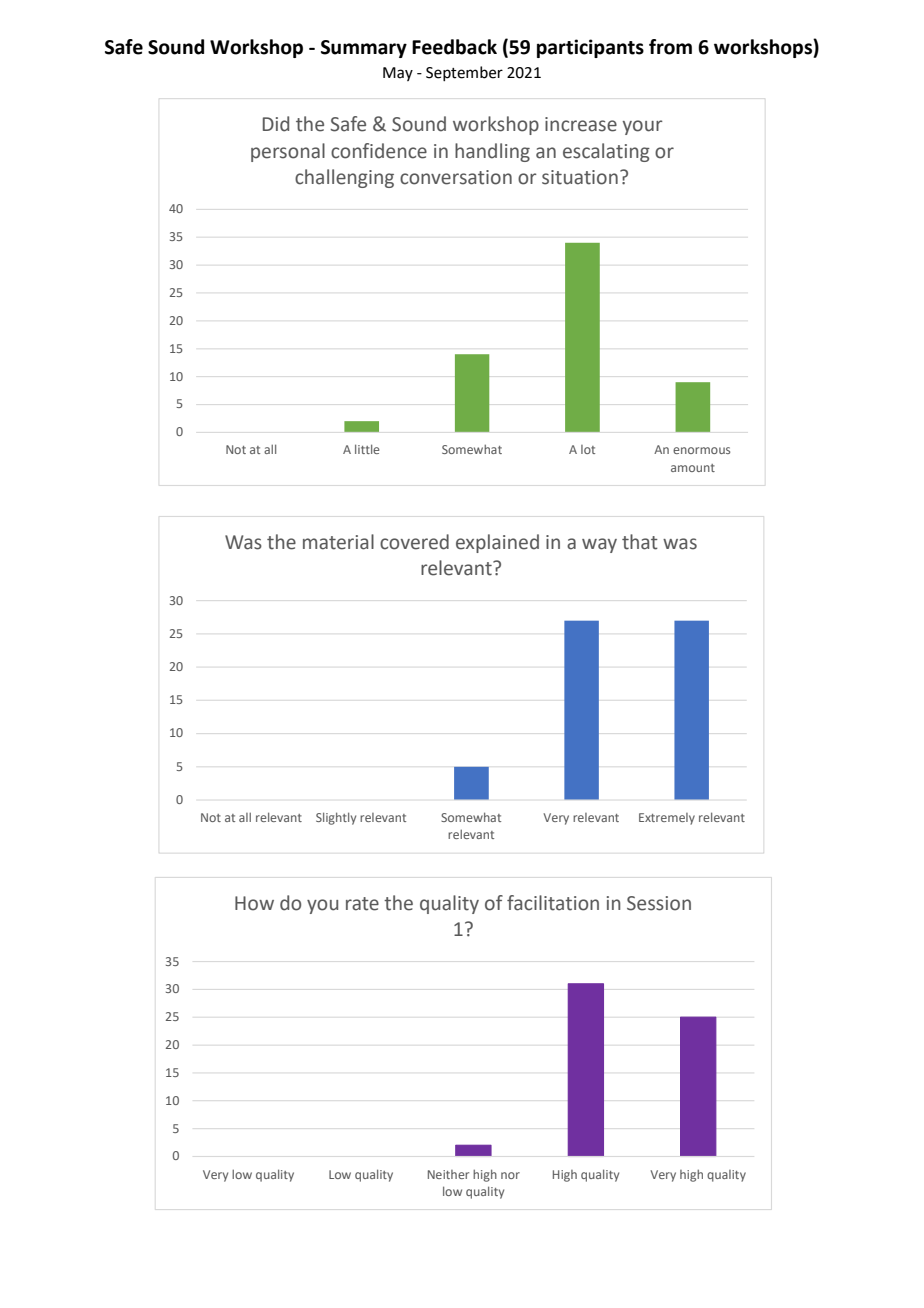 The height and width of the document is (1308, 924). I want to click on from, so click(670, 47).
